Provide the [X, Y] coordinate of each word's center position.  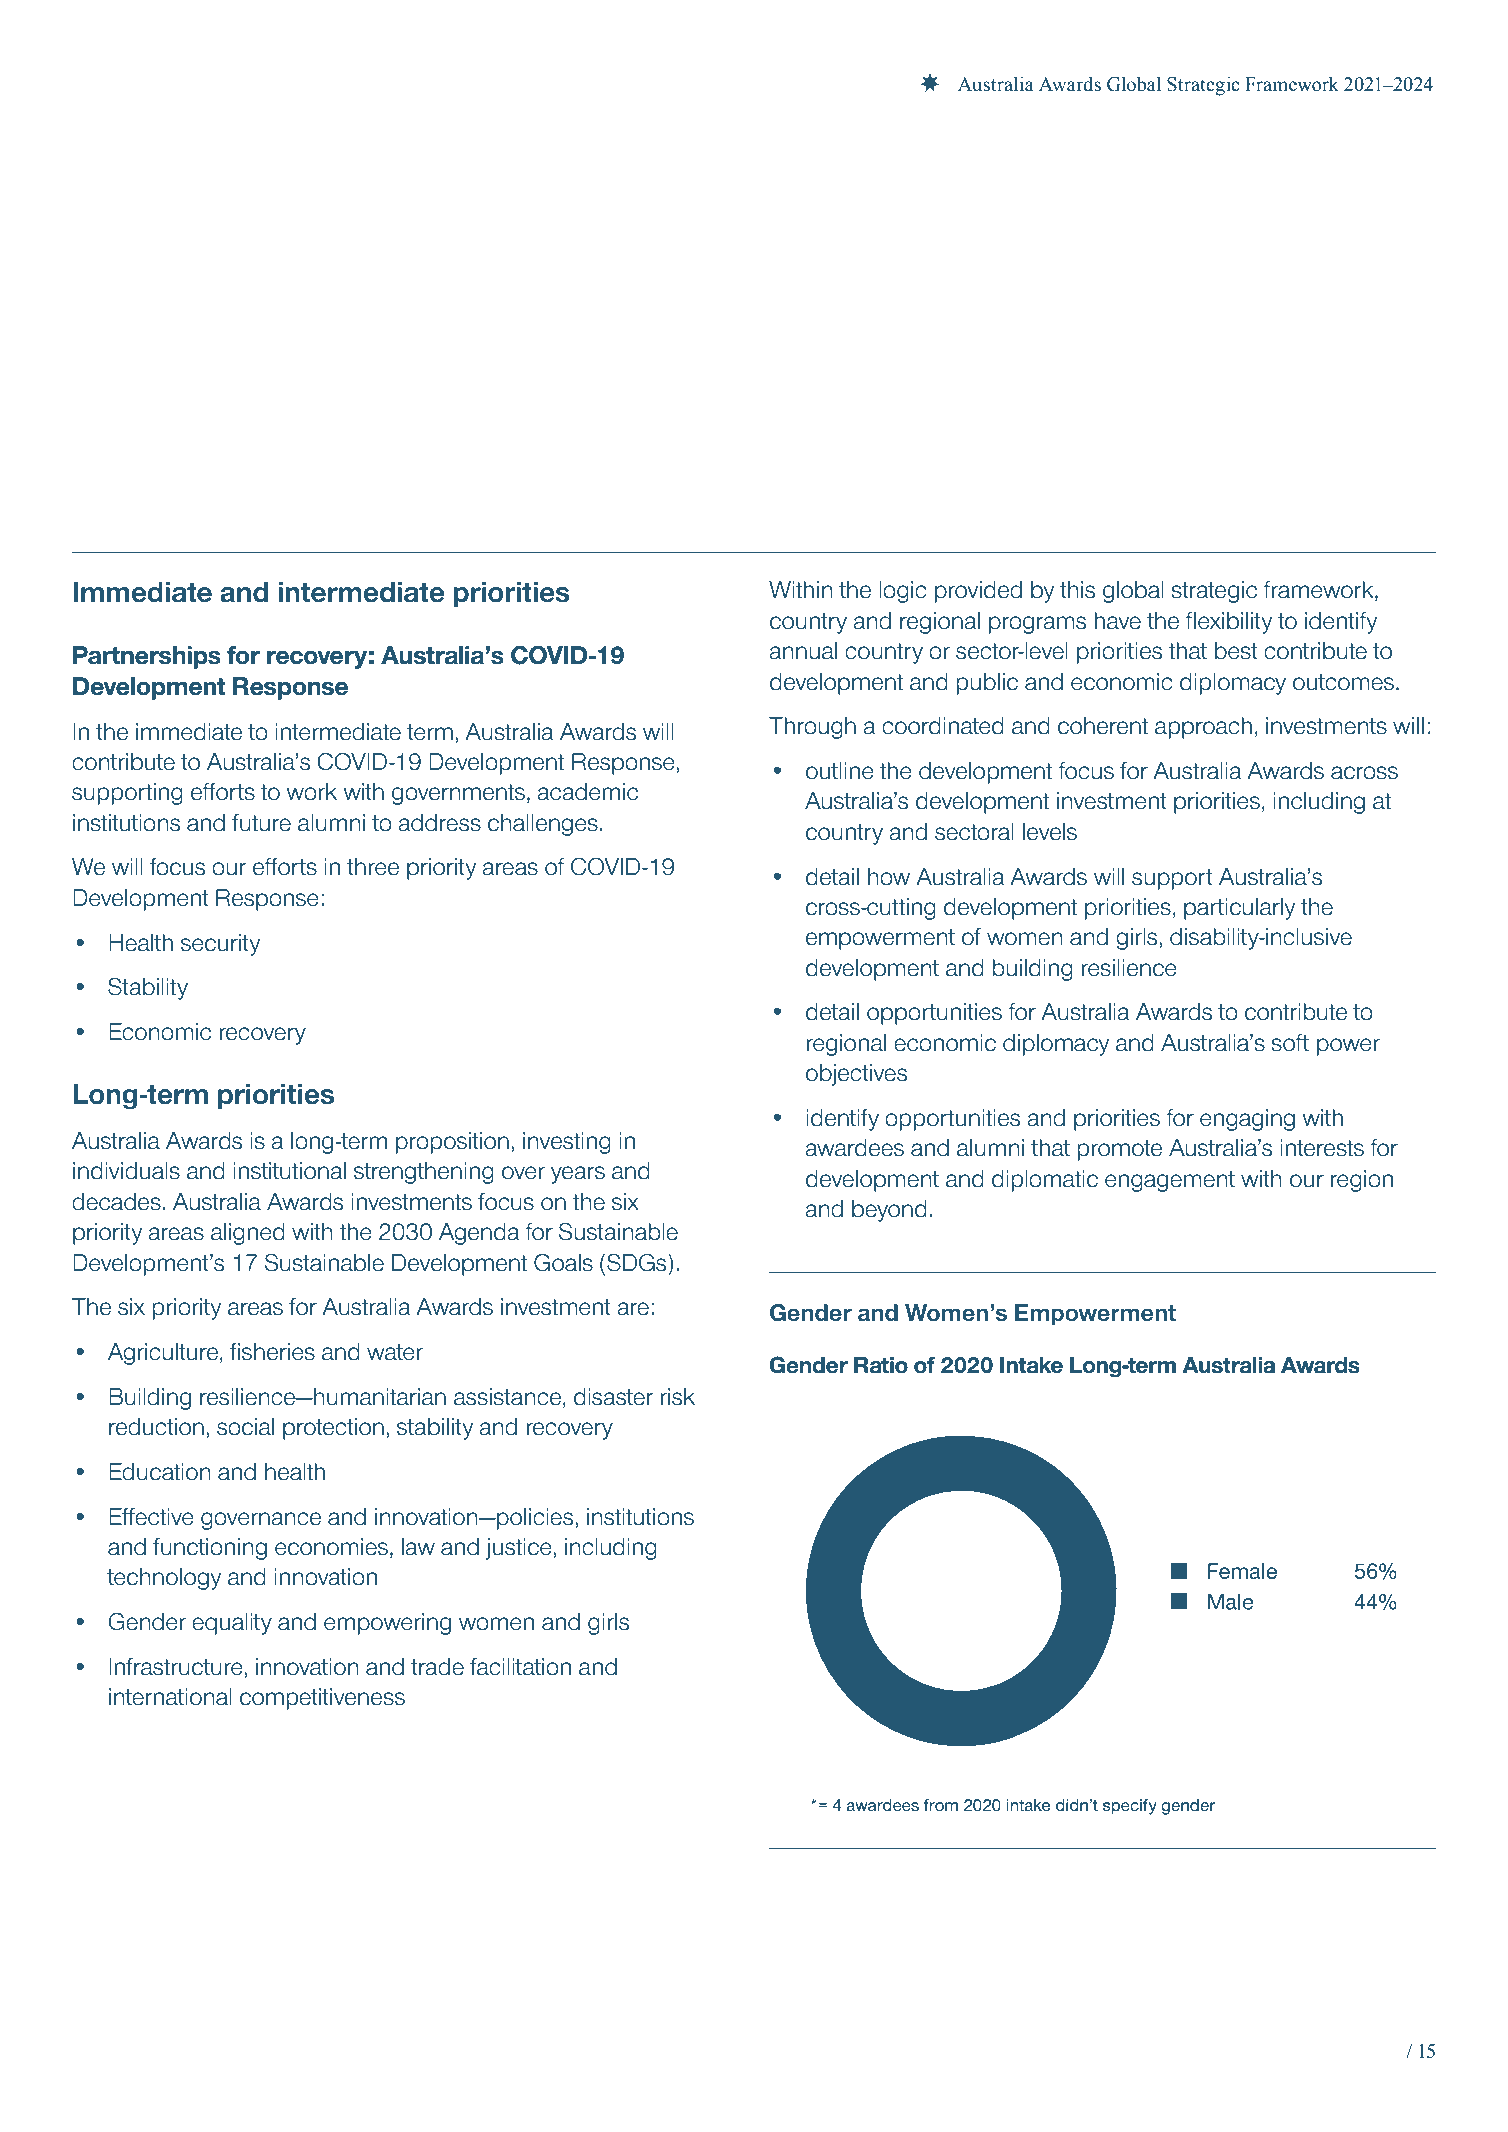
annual [803, 651]
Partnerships [147, 657]
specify [1130, 1807]
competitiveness [322, 1699]
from [941, 1805]
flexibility [1228, 623]
